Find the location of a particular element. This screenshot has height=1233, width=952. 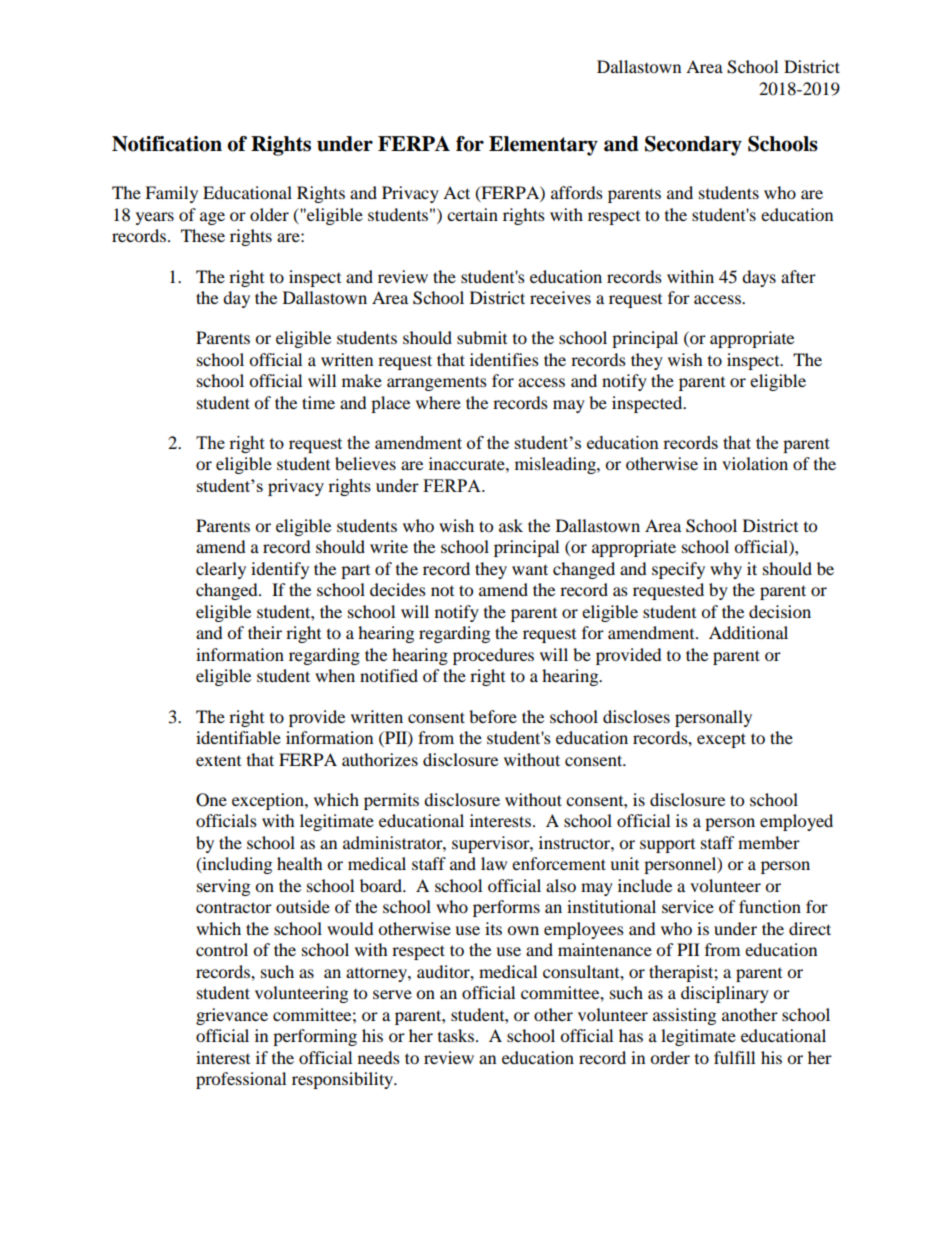

procedures is located at coordinates (493, 656).
